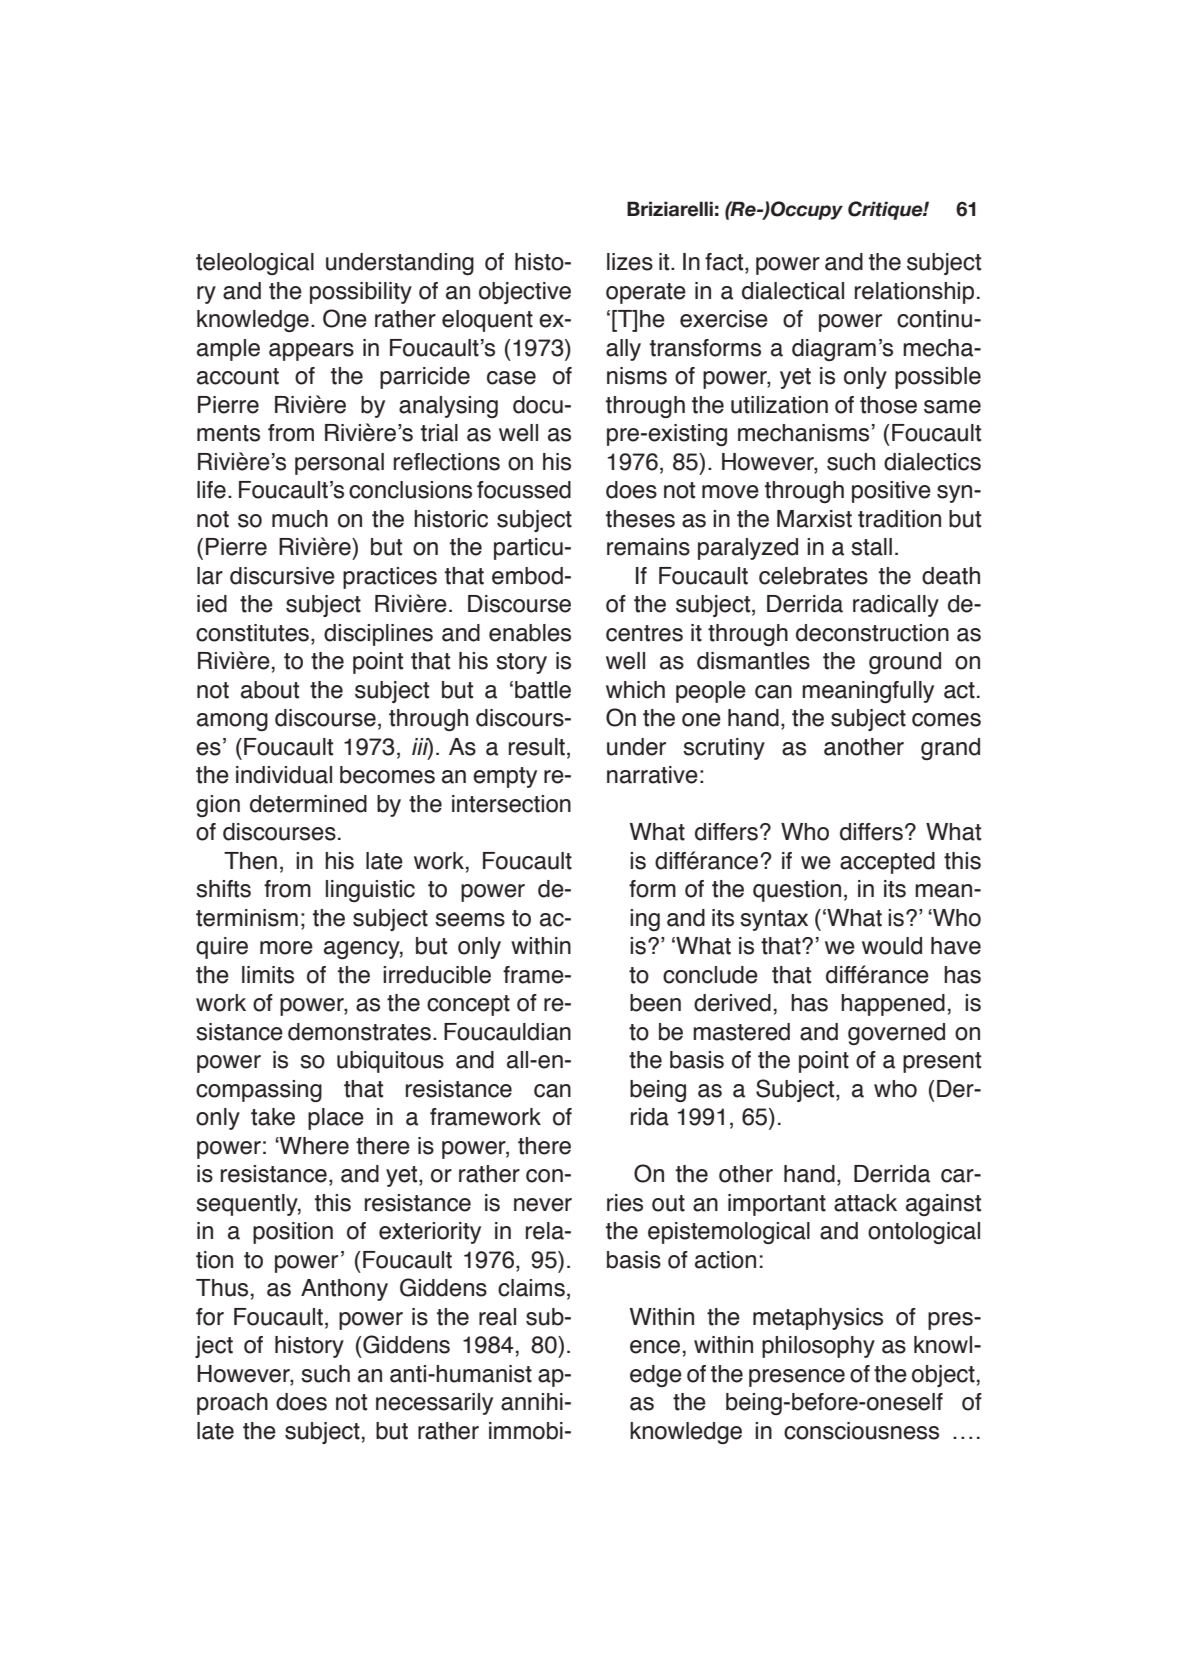  What do you see at coordinates (950, 749) in the page?
I see `grand` at bounding box center [950, 749].
